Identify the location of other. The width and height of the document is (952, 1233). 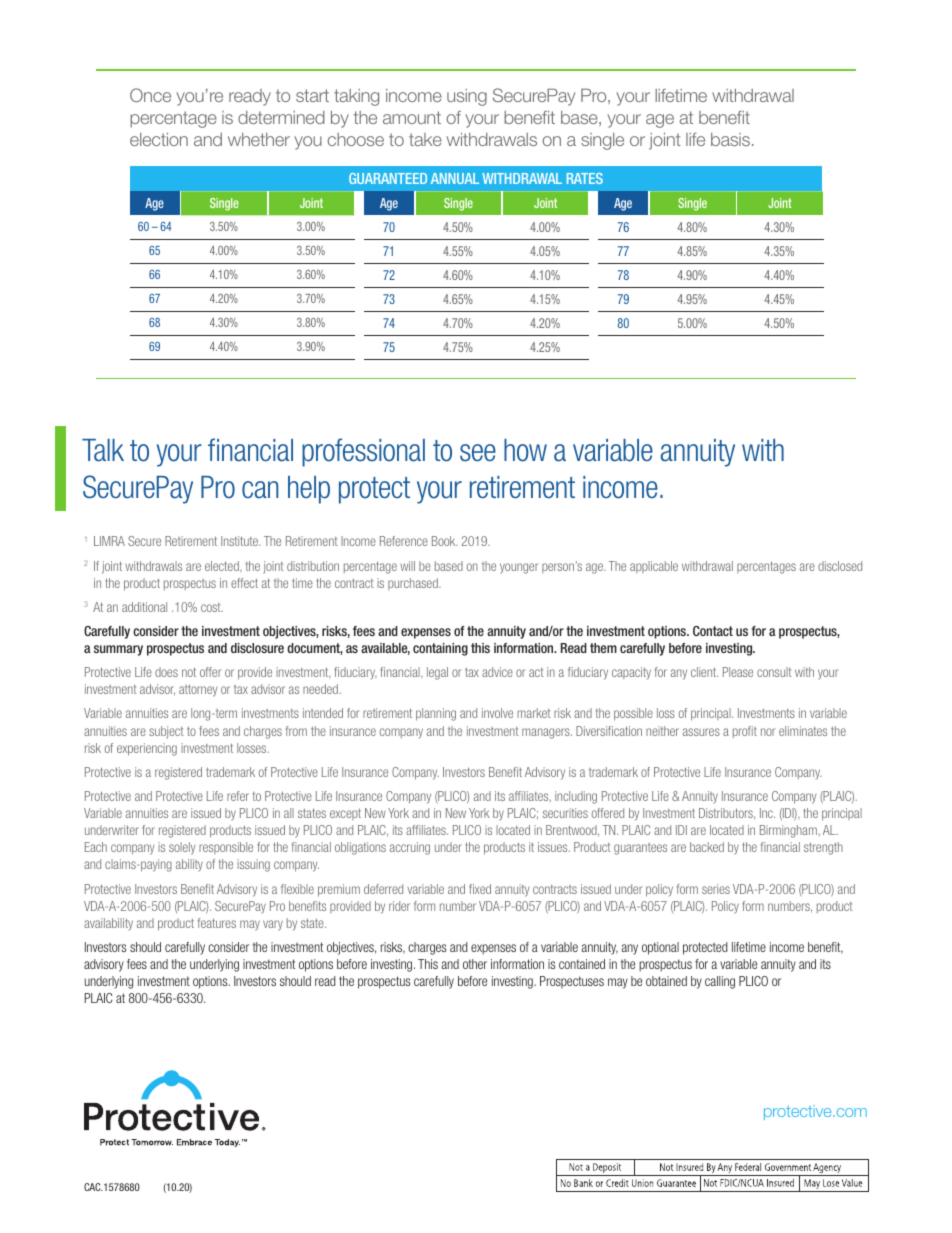
(475, 964).
